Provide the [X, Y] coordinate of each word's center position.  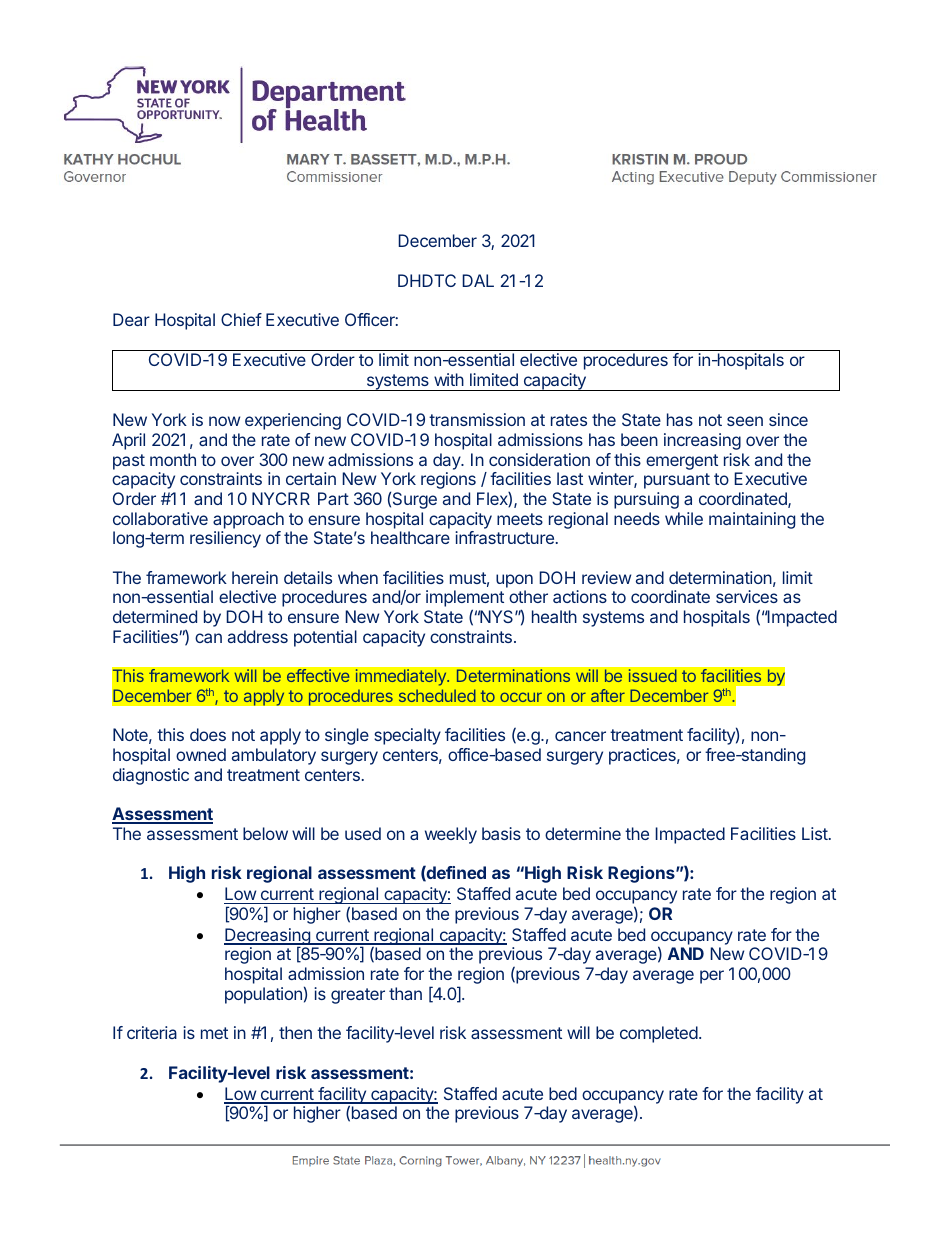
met [214, 1033]
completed [659, 1034]
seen [745, 421]
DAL [478, 280]
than [405, 993]
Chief [241, 319]
